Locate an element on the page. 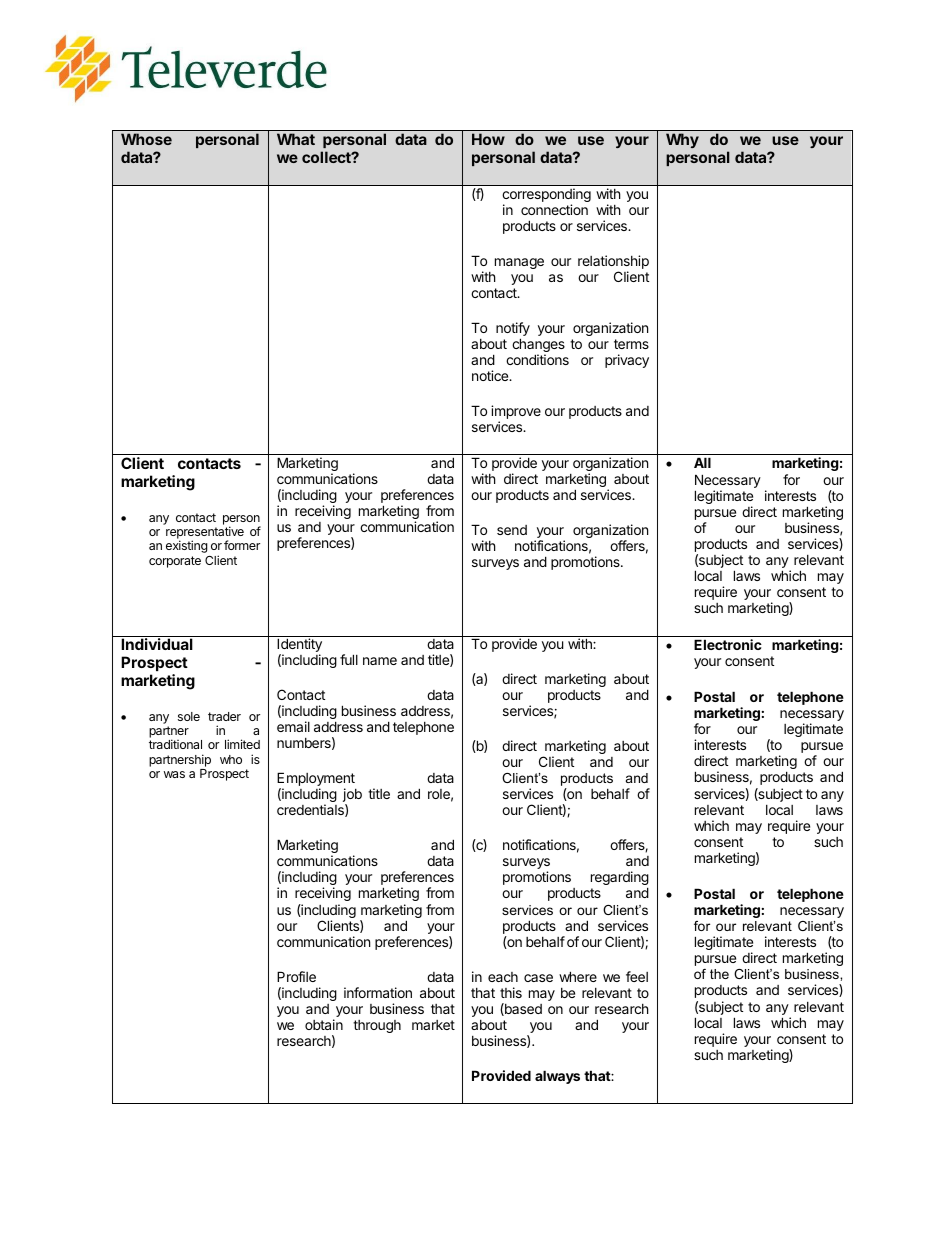 The image size is (952, 1233). Whose is located at coordinates (146, 139).
